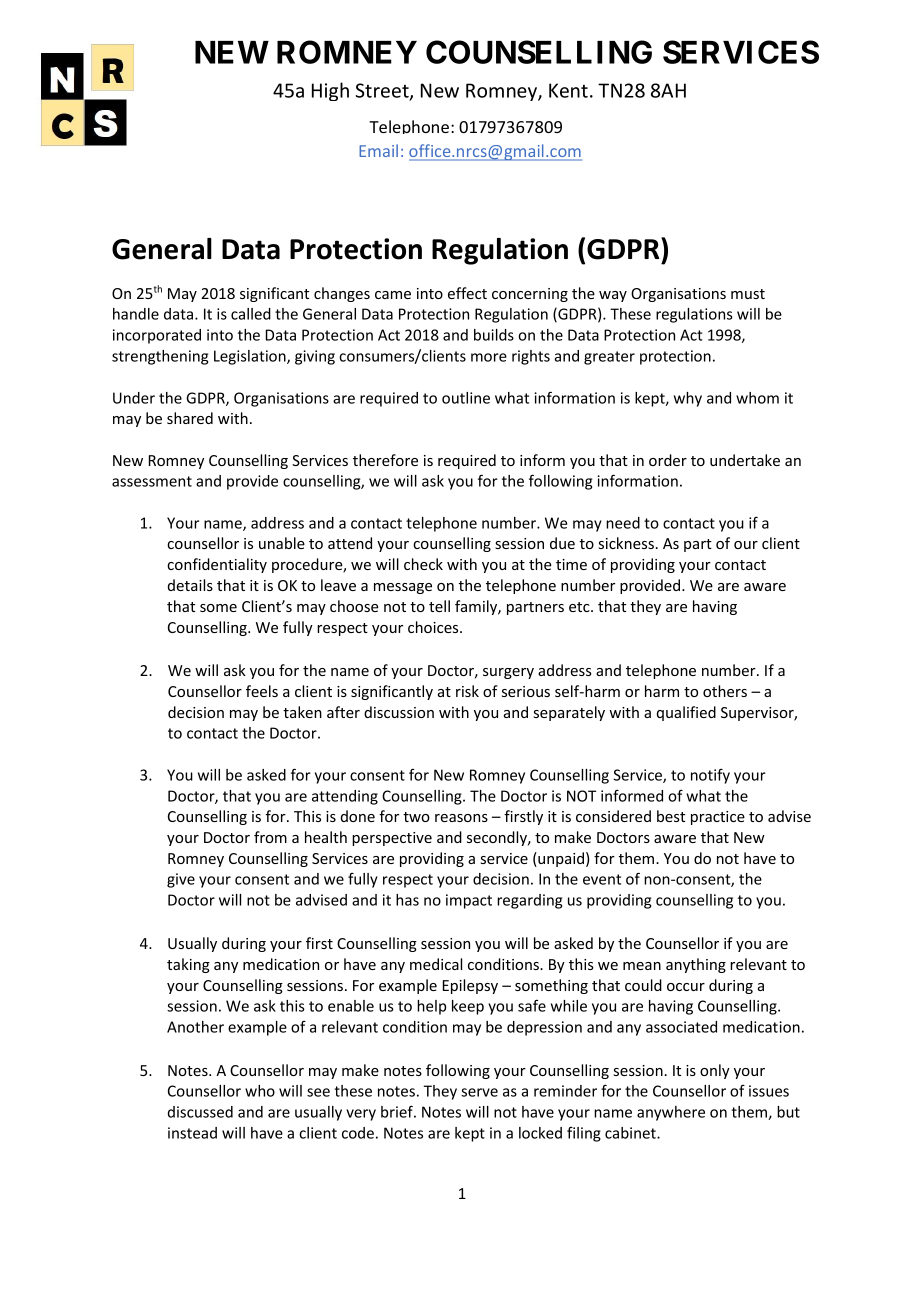 Image resolution: width=924 pixels, height=1308 pixels. Describe the element at coordinates (568, 90) in the image. I see `Kent` at that location.
